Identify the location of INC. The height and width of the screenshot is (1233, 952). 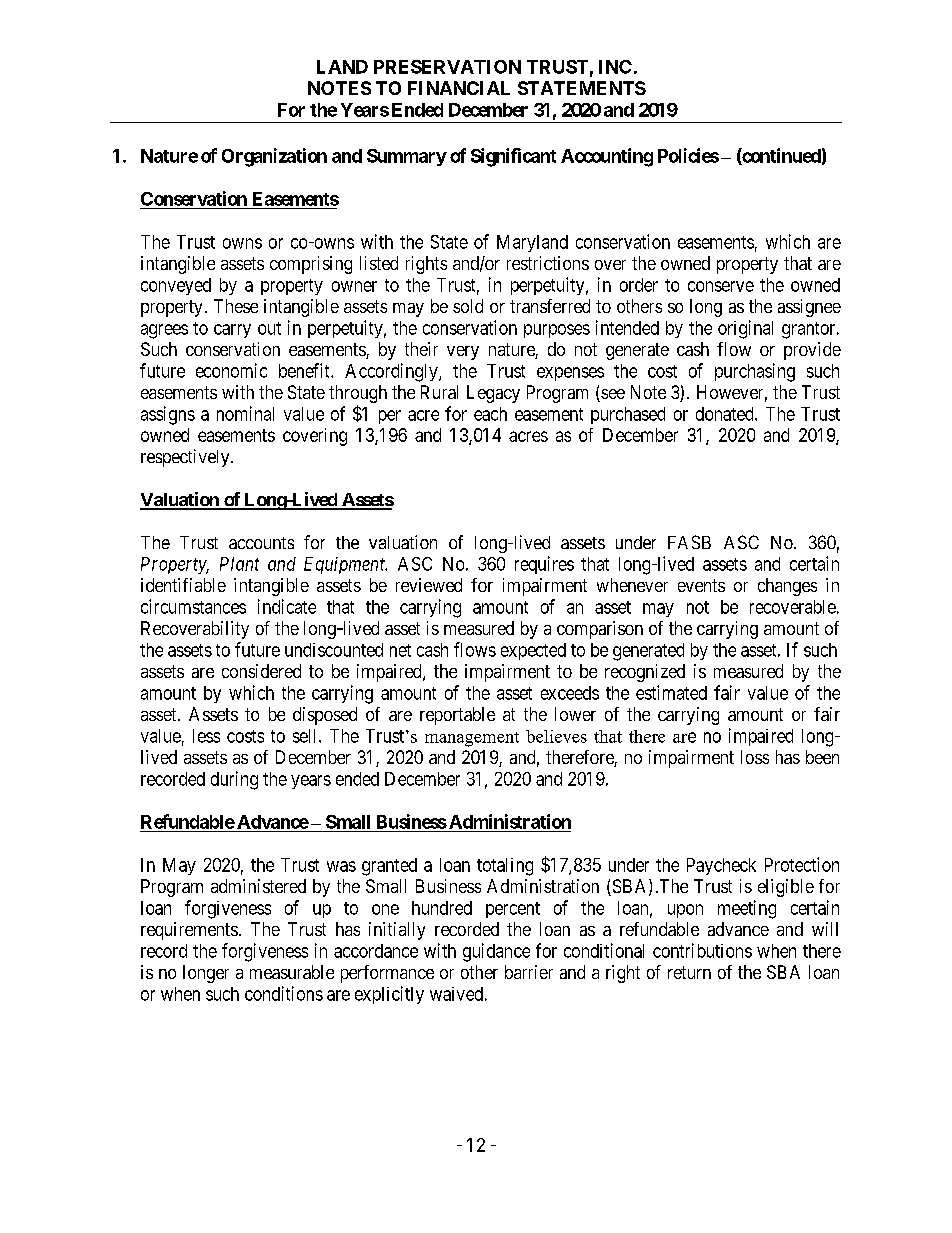
(615, 67).
